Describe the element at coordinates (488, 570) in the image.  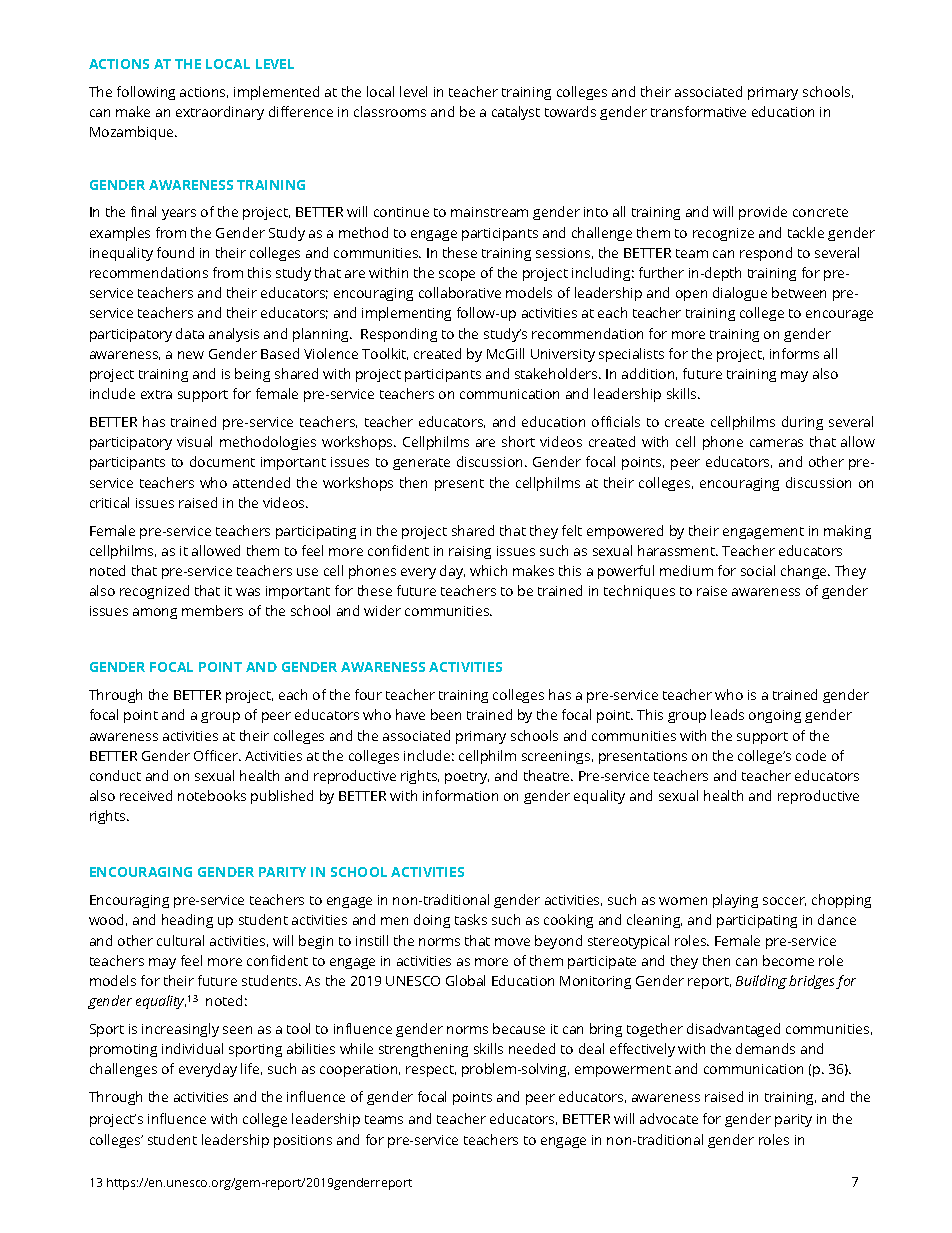
I see `which` at that location.
